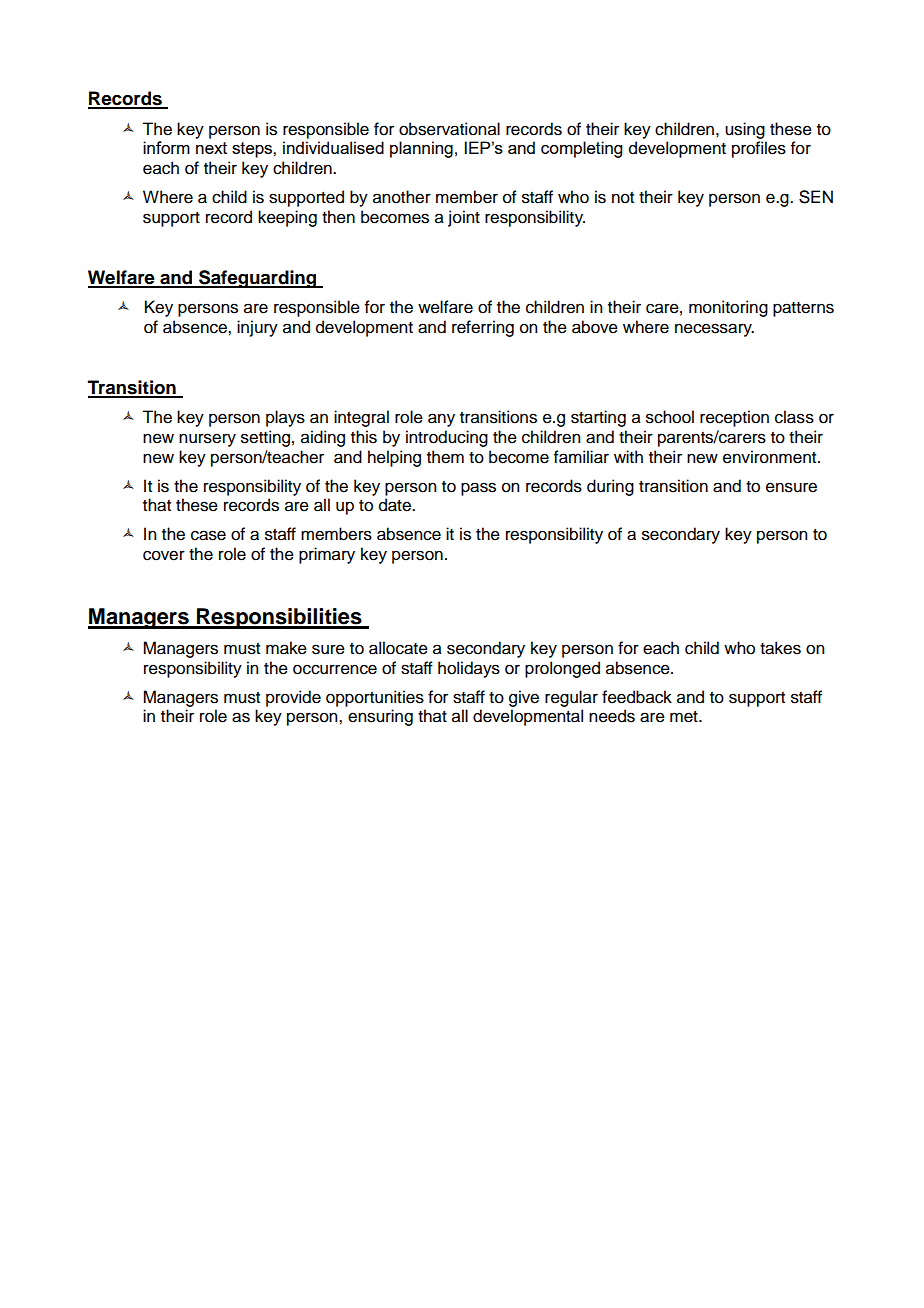 This screenshot has height=1308, width=924. Describe the element at coordinates (293, 698) in the screenshot. I see `provide` at that location.
